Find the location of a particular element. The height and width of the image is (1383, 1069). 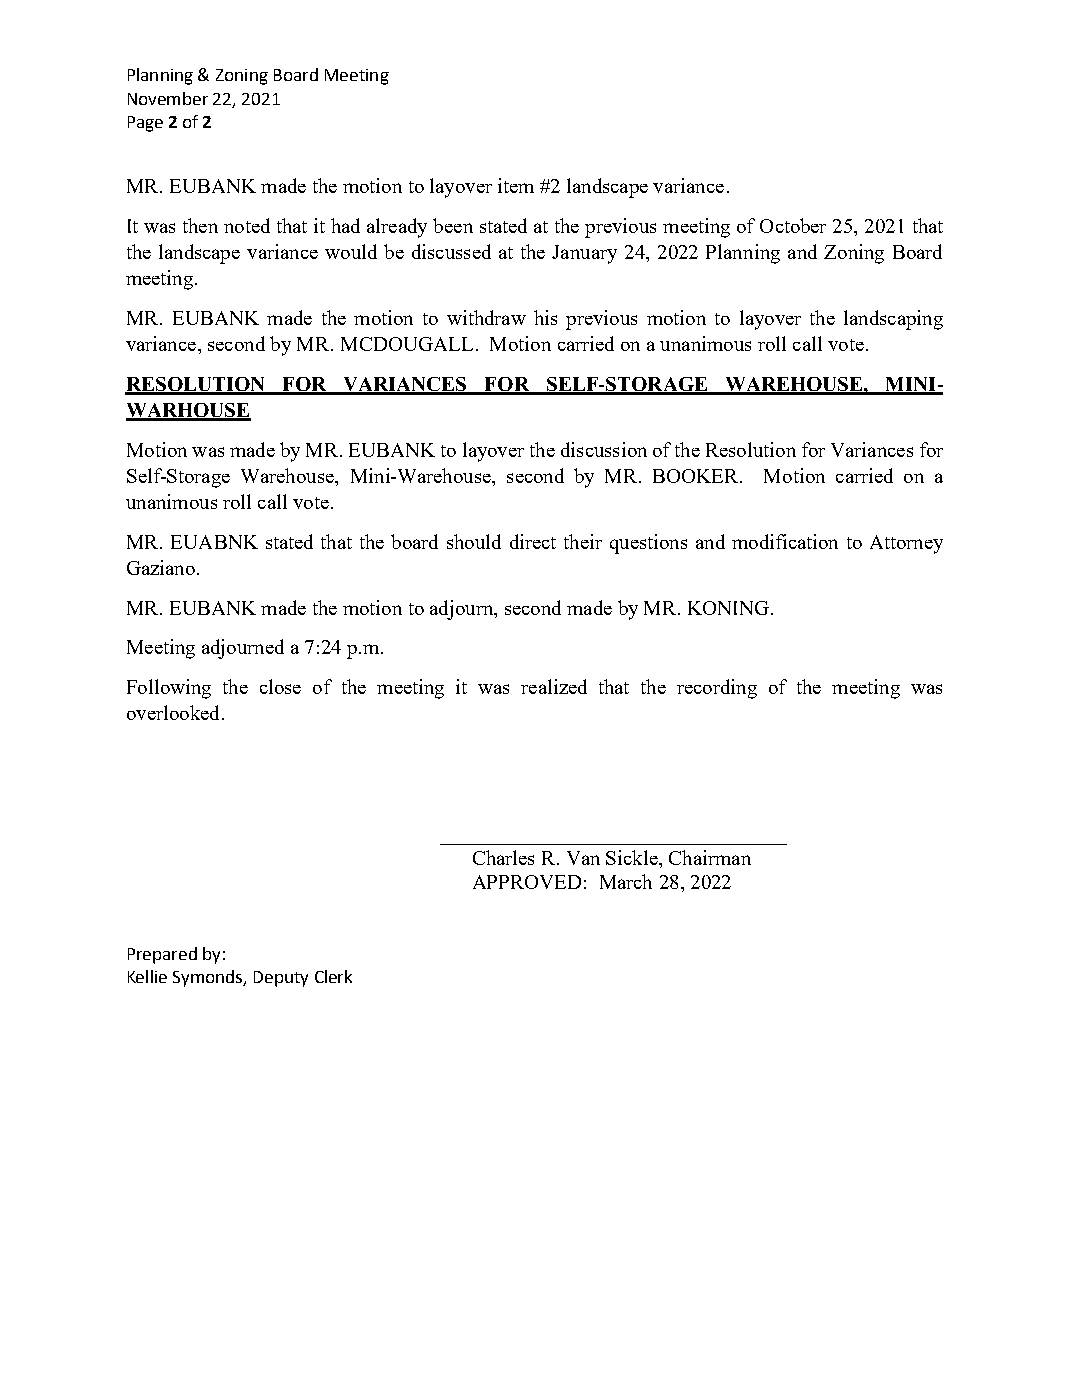

modification is located at coordinates (785, 541).
